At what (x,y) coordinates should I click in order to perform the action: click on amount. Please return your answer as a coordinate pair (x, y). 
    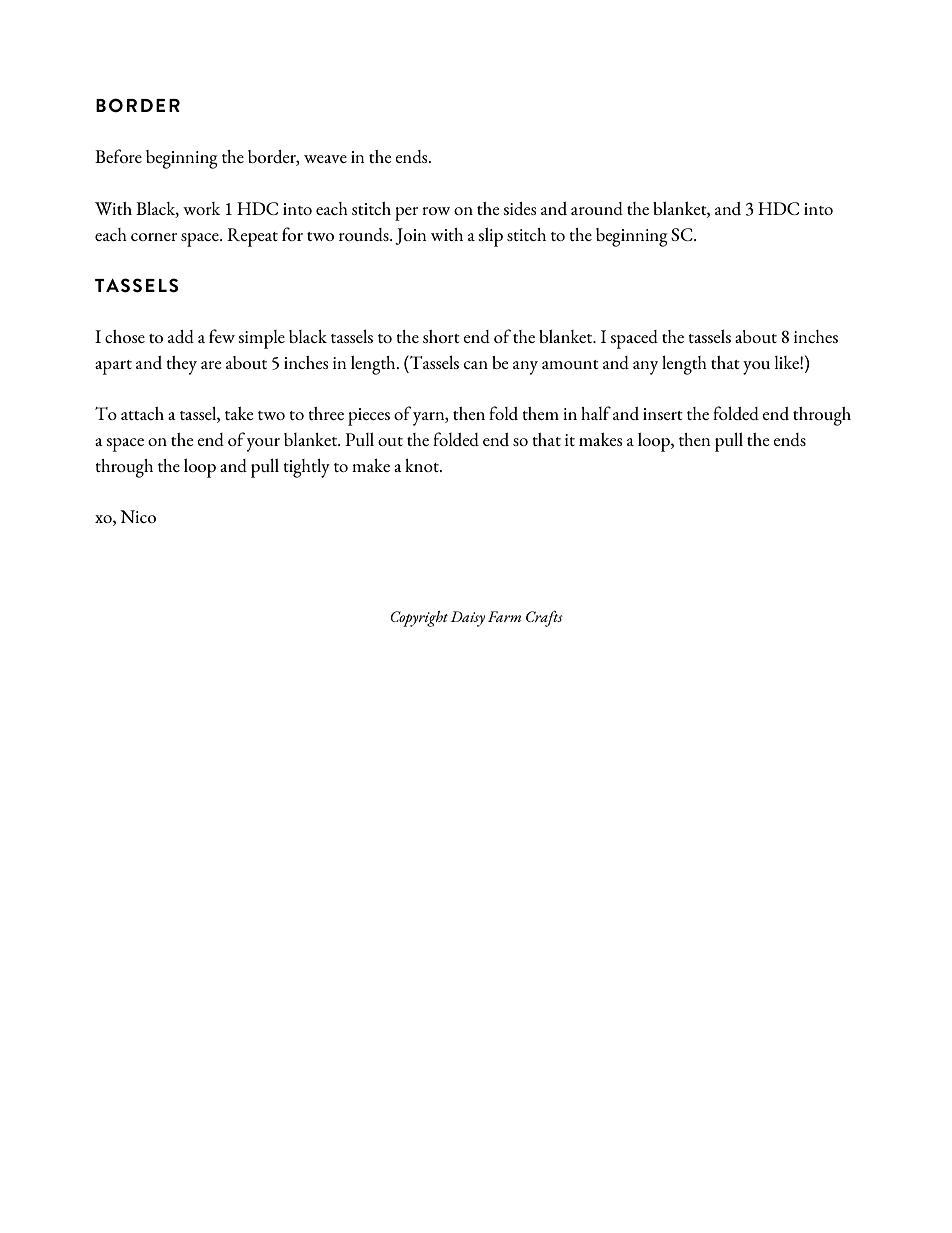
    Looking at the image, I should click on (570, 364).
